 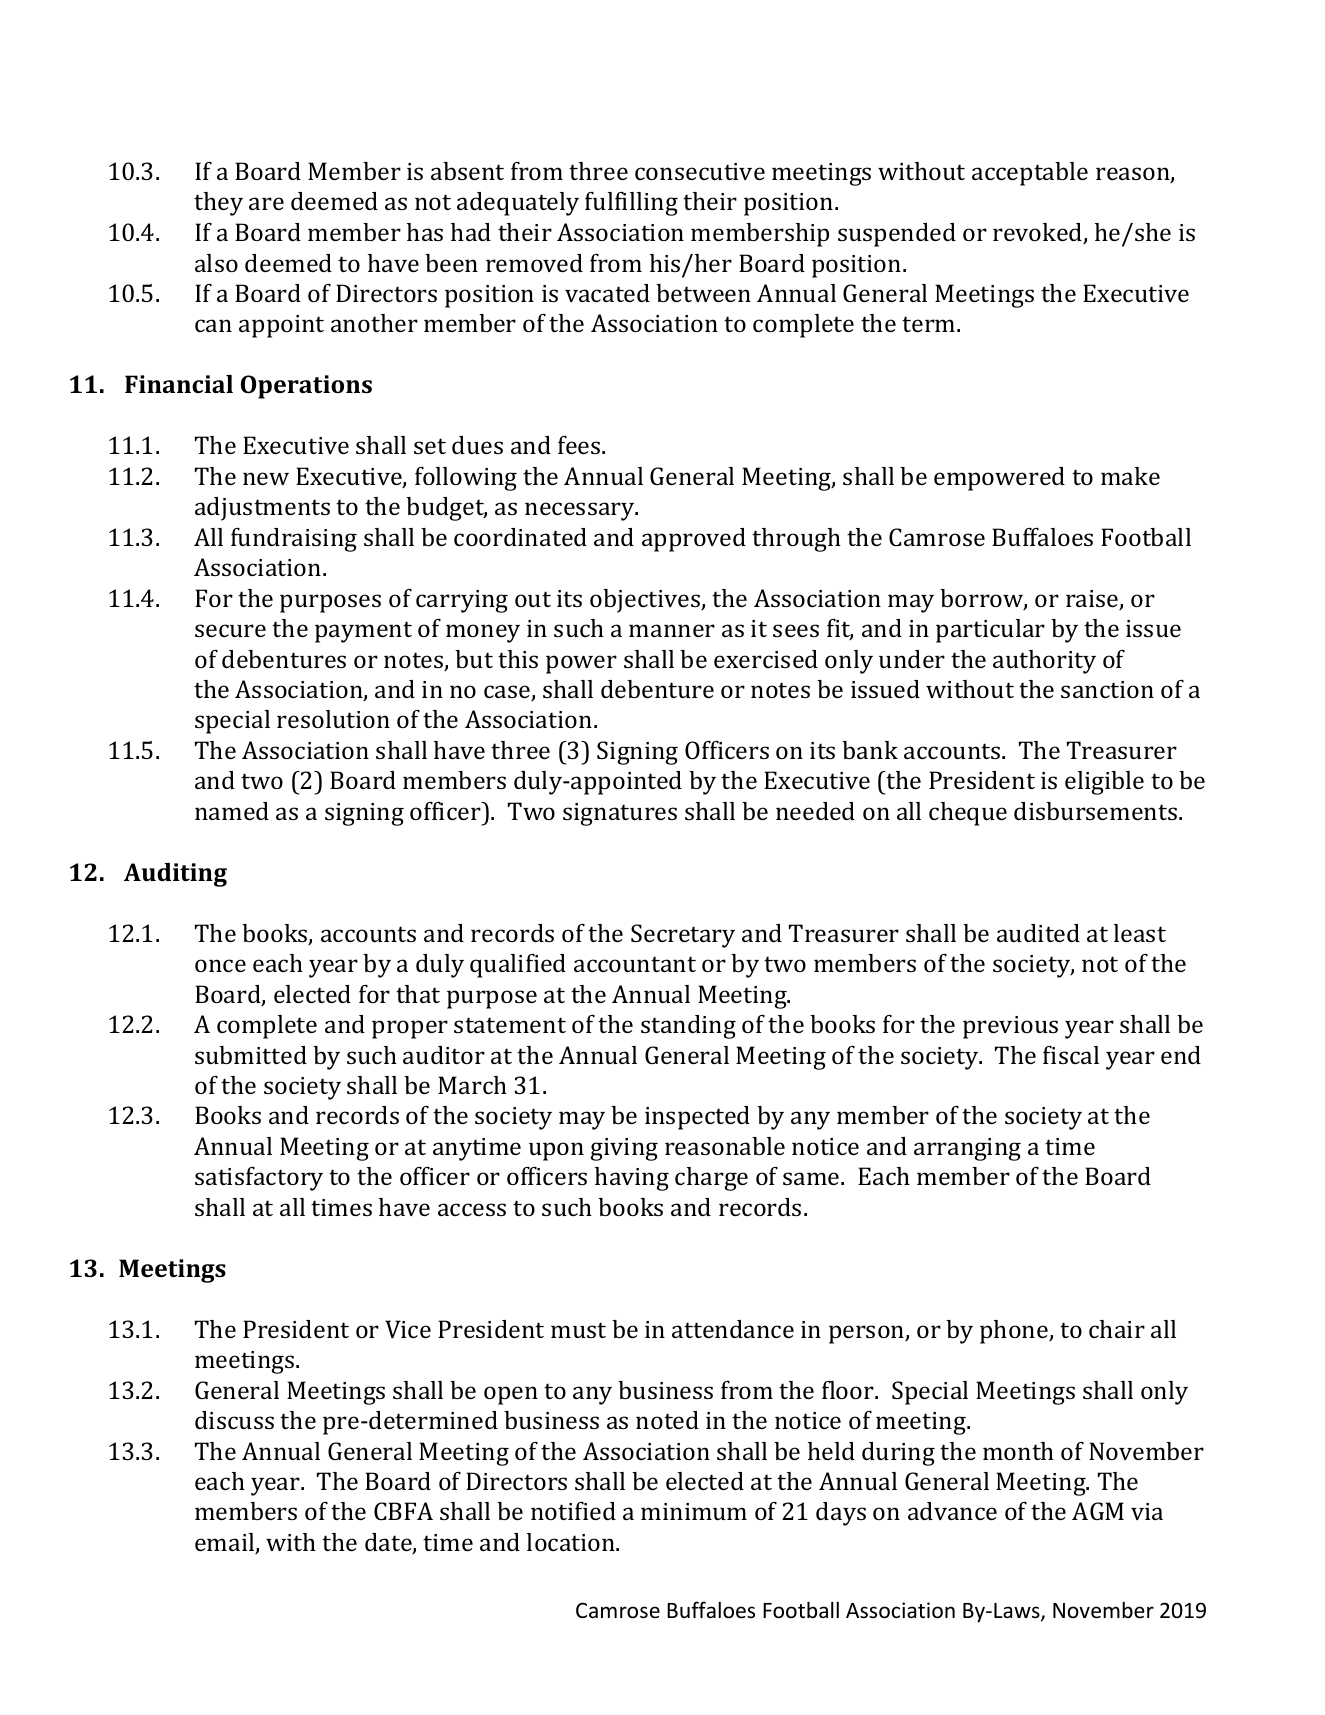 I want to click on fiscal, so click(x=1071, y=1055).
